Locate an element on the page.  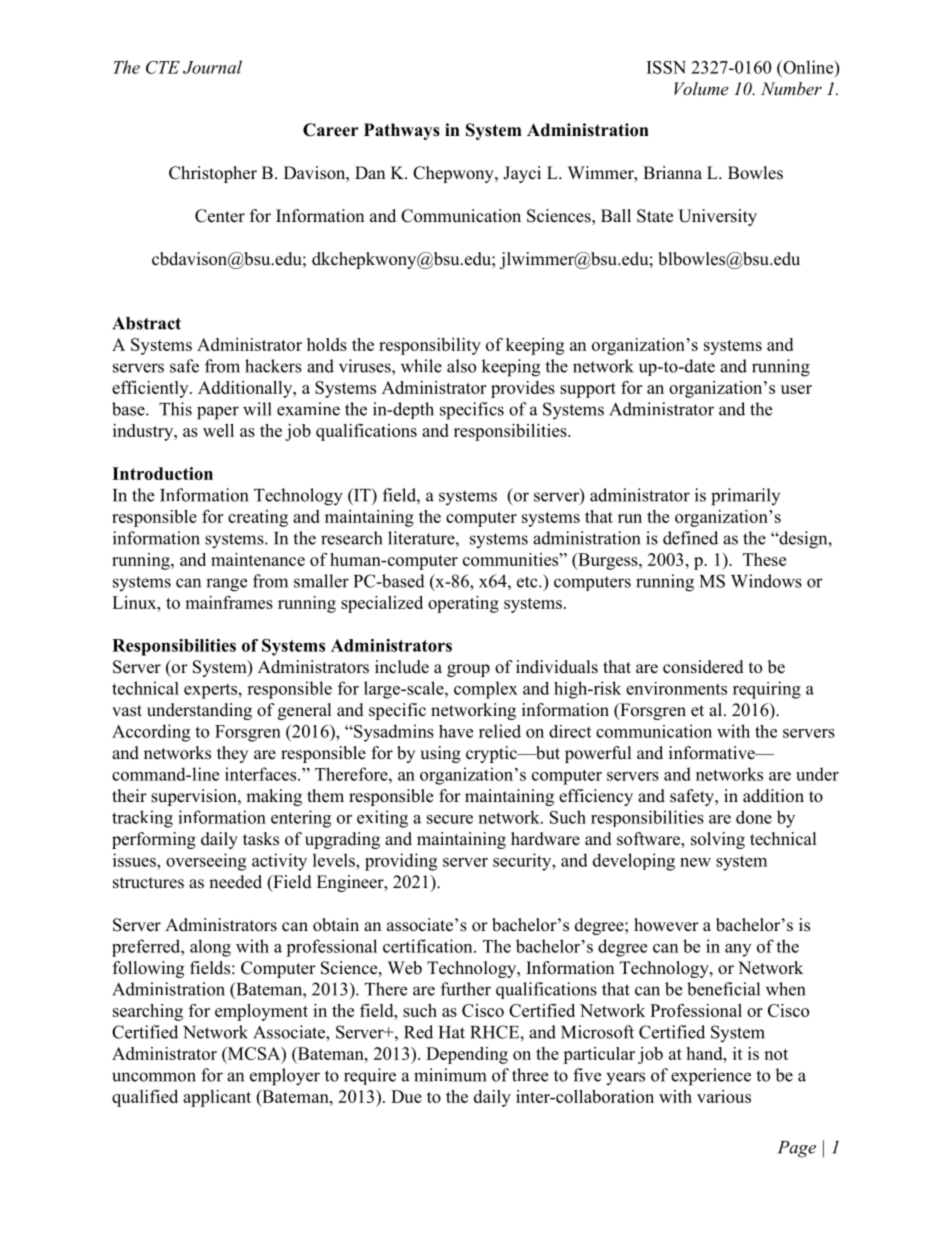
mainframes is located at coordinates (229, 602).
